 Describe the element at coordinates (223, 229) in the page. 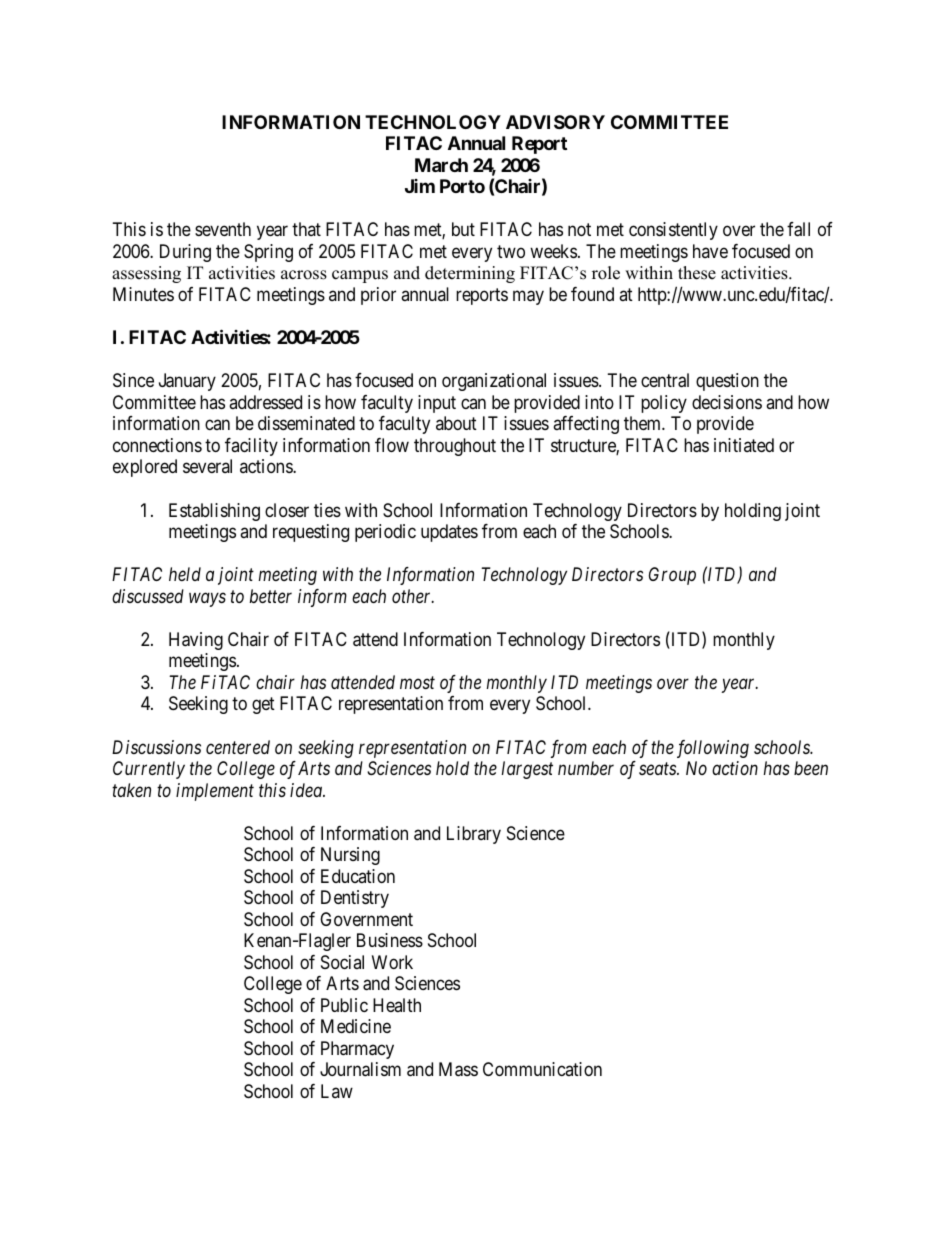

I see `seventh` at that location.
